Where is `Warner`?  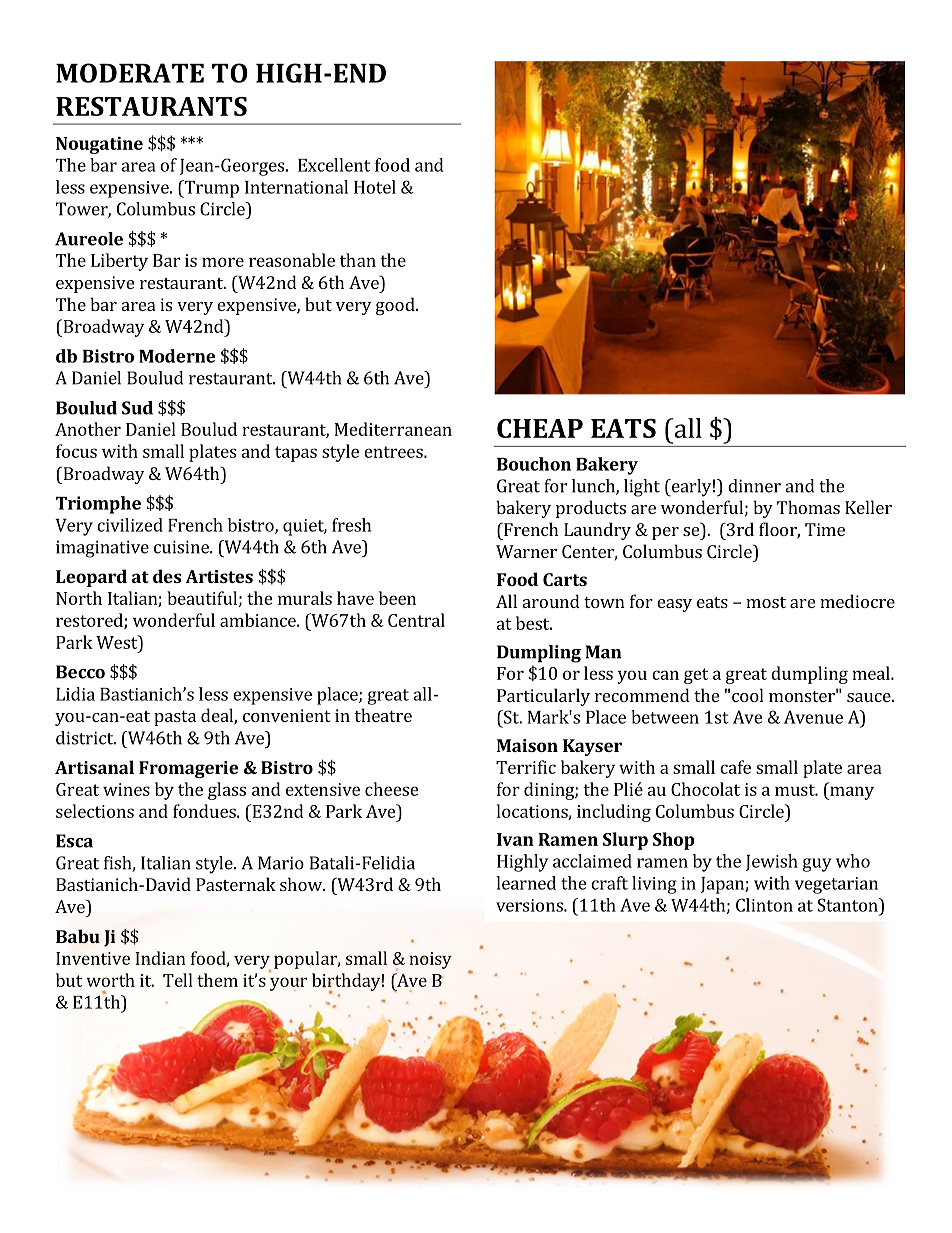
Warner is located at coordinates (526, 551).
